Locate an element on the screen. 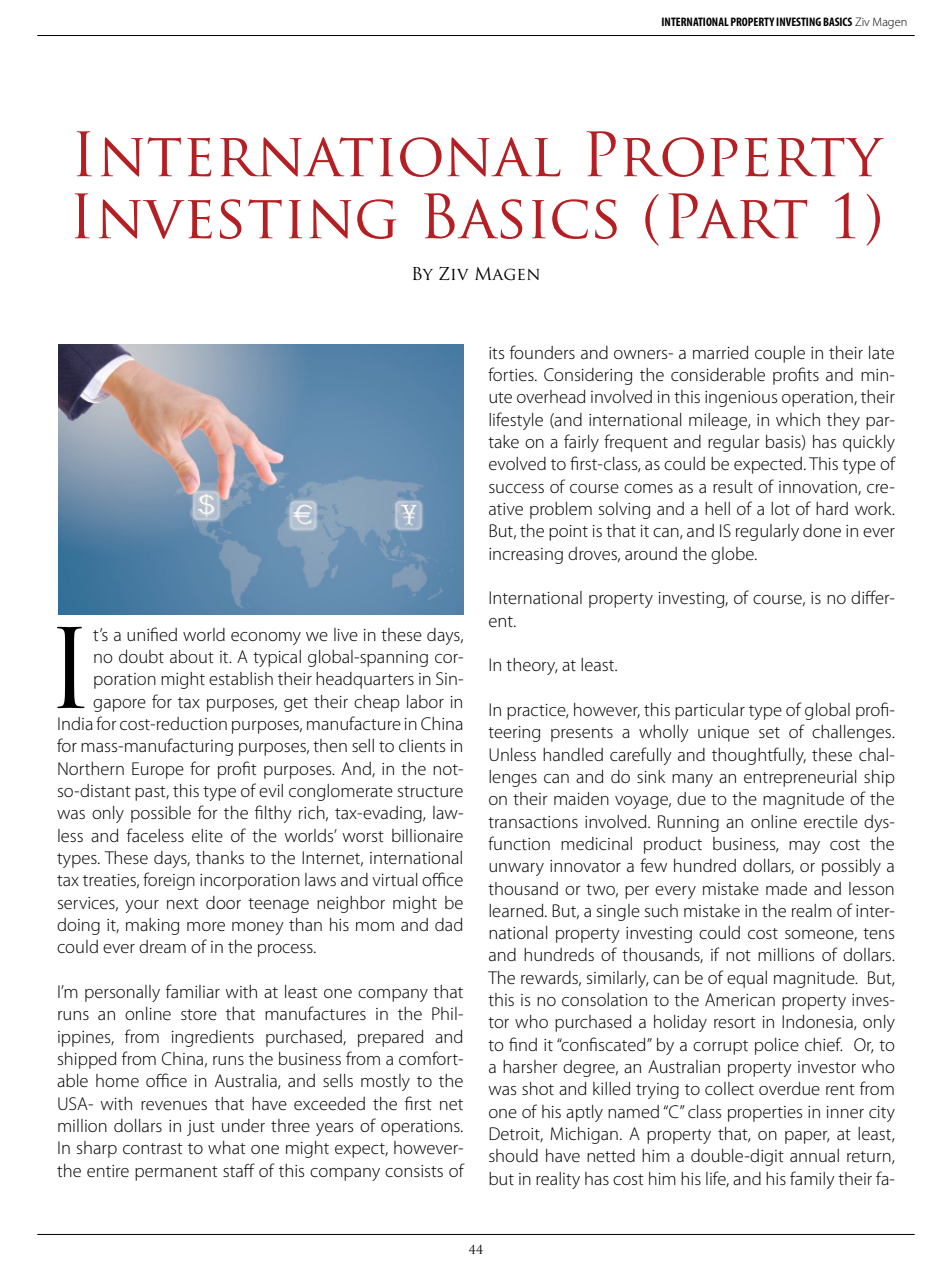 Image resolution: width=952 pixels, height=1270 pixels. made is located at coordinates (786, 888).
